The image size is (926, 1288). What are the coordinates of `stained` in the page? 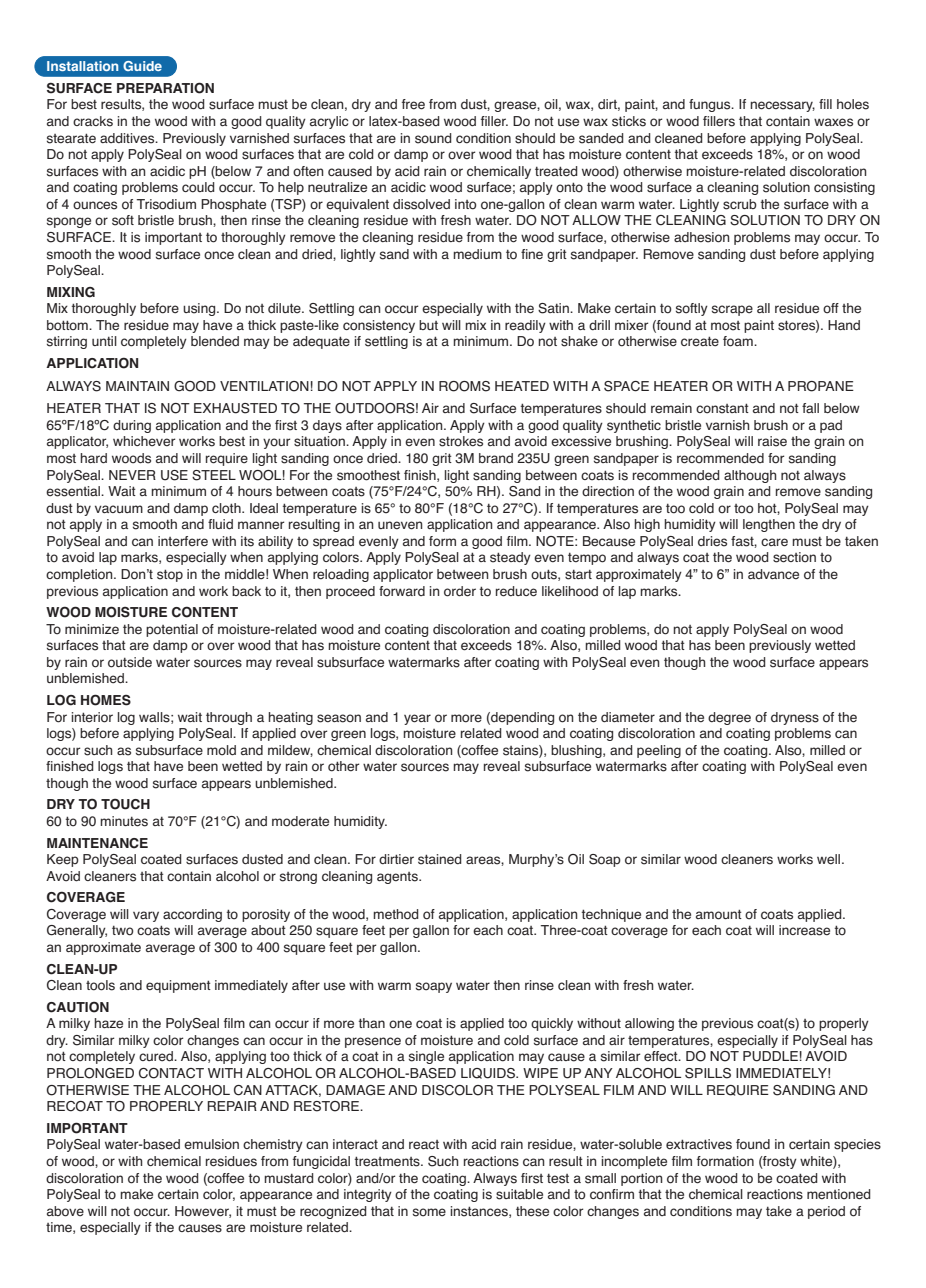 It's located at (440, 859).
